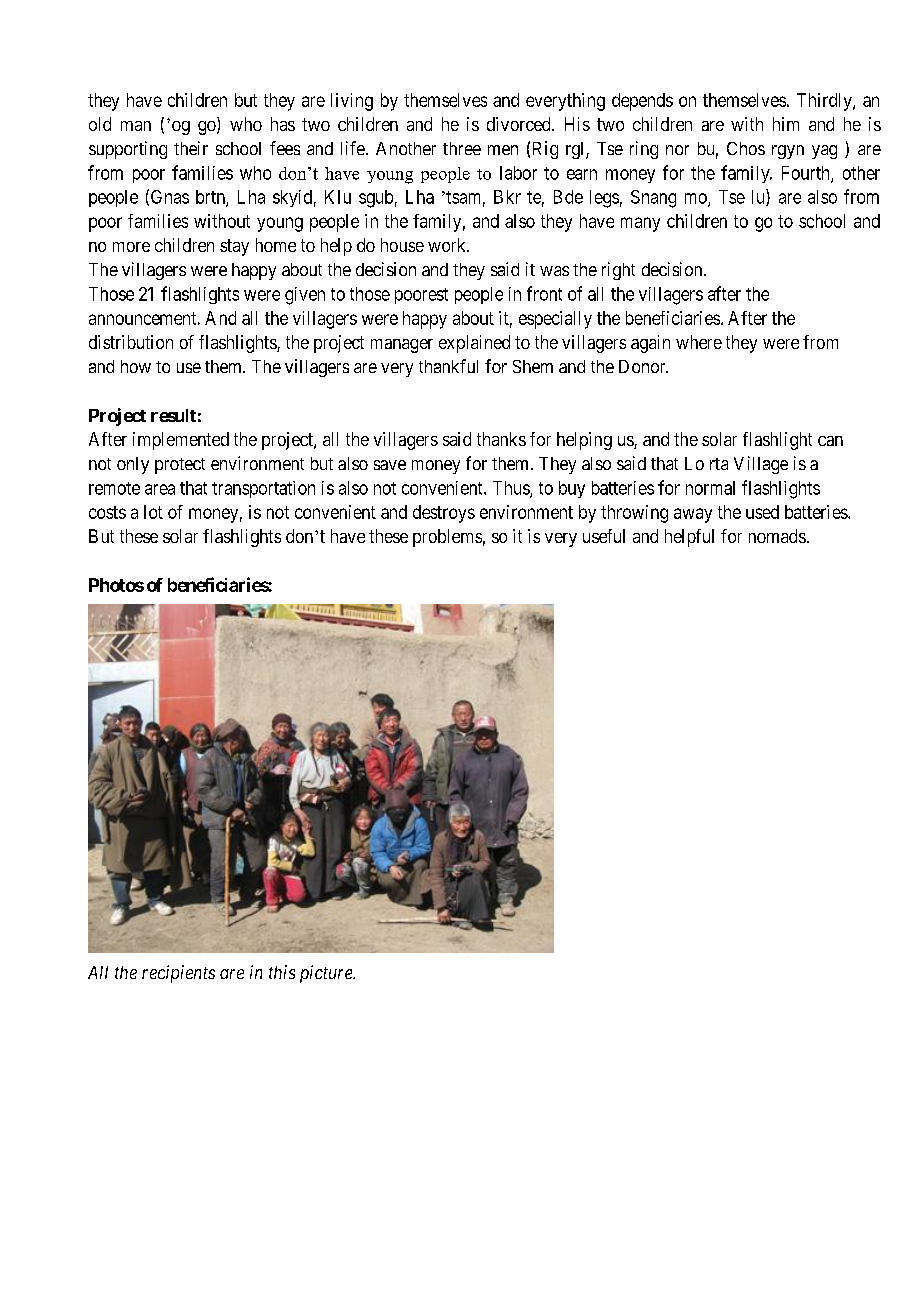 Image resolution: width=924 pixels, height=1308 pixels. Describe the element at coordinates (191, 148) in the page. I see `their` at that location.
